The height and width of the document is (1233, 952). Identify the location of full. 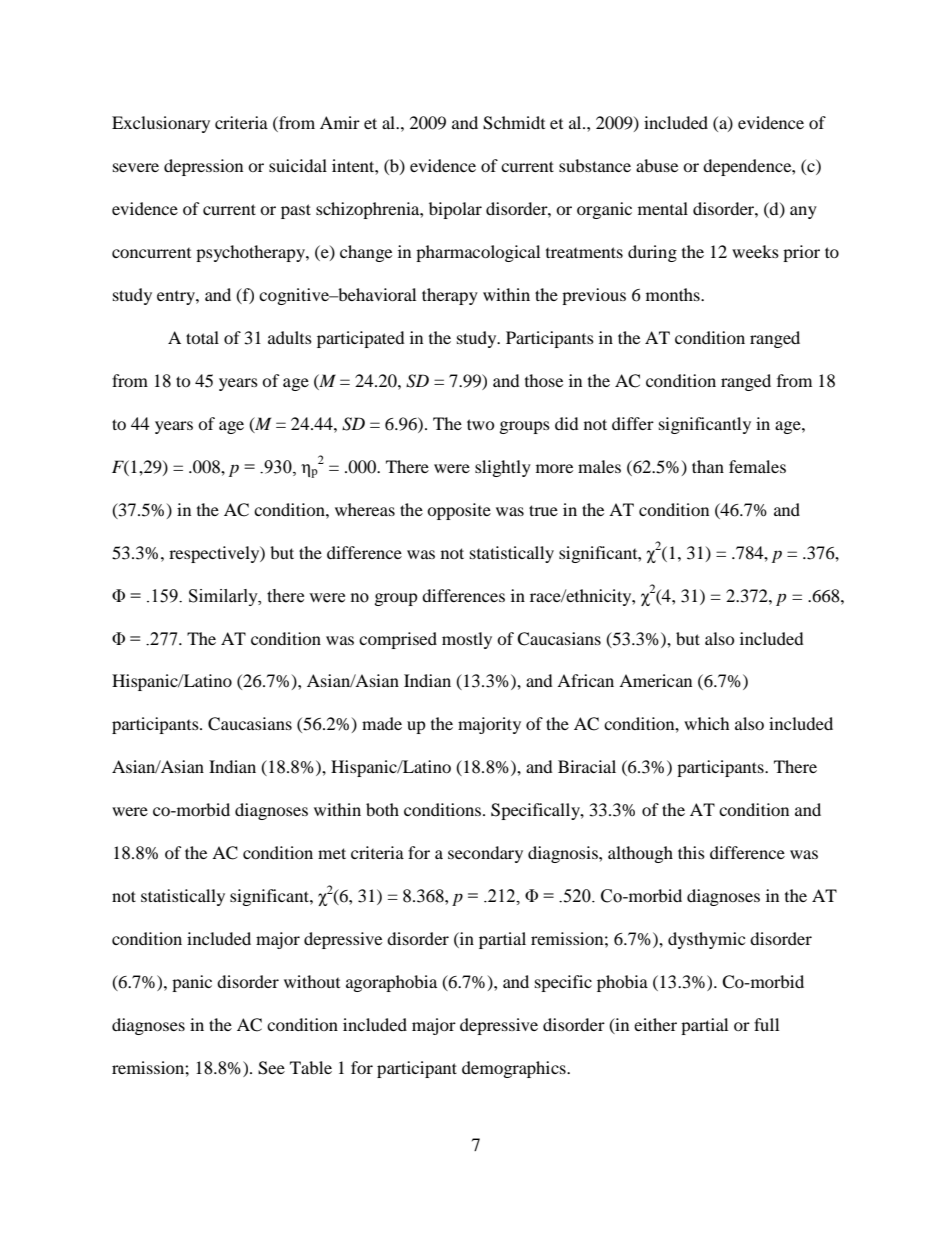
(766, 1024).
